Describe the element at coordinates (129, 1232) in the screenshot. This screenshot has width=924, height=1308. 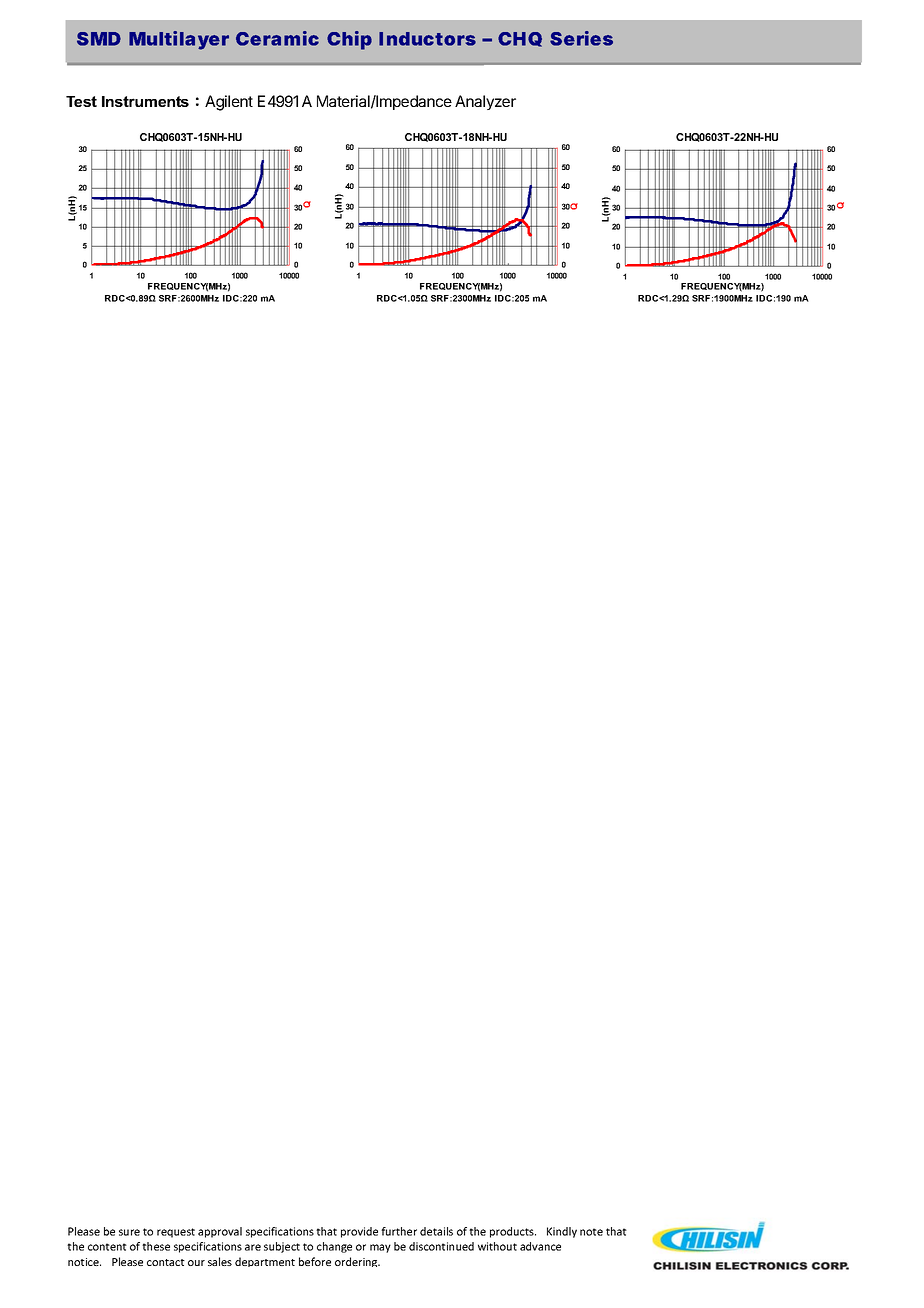
I see `sure` at that location.
